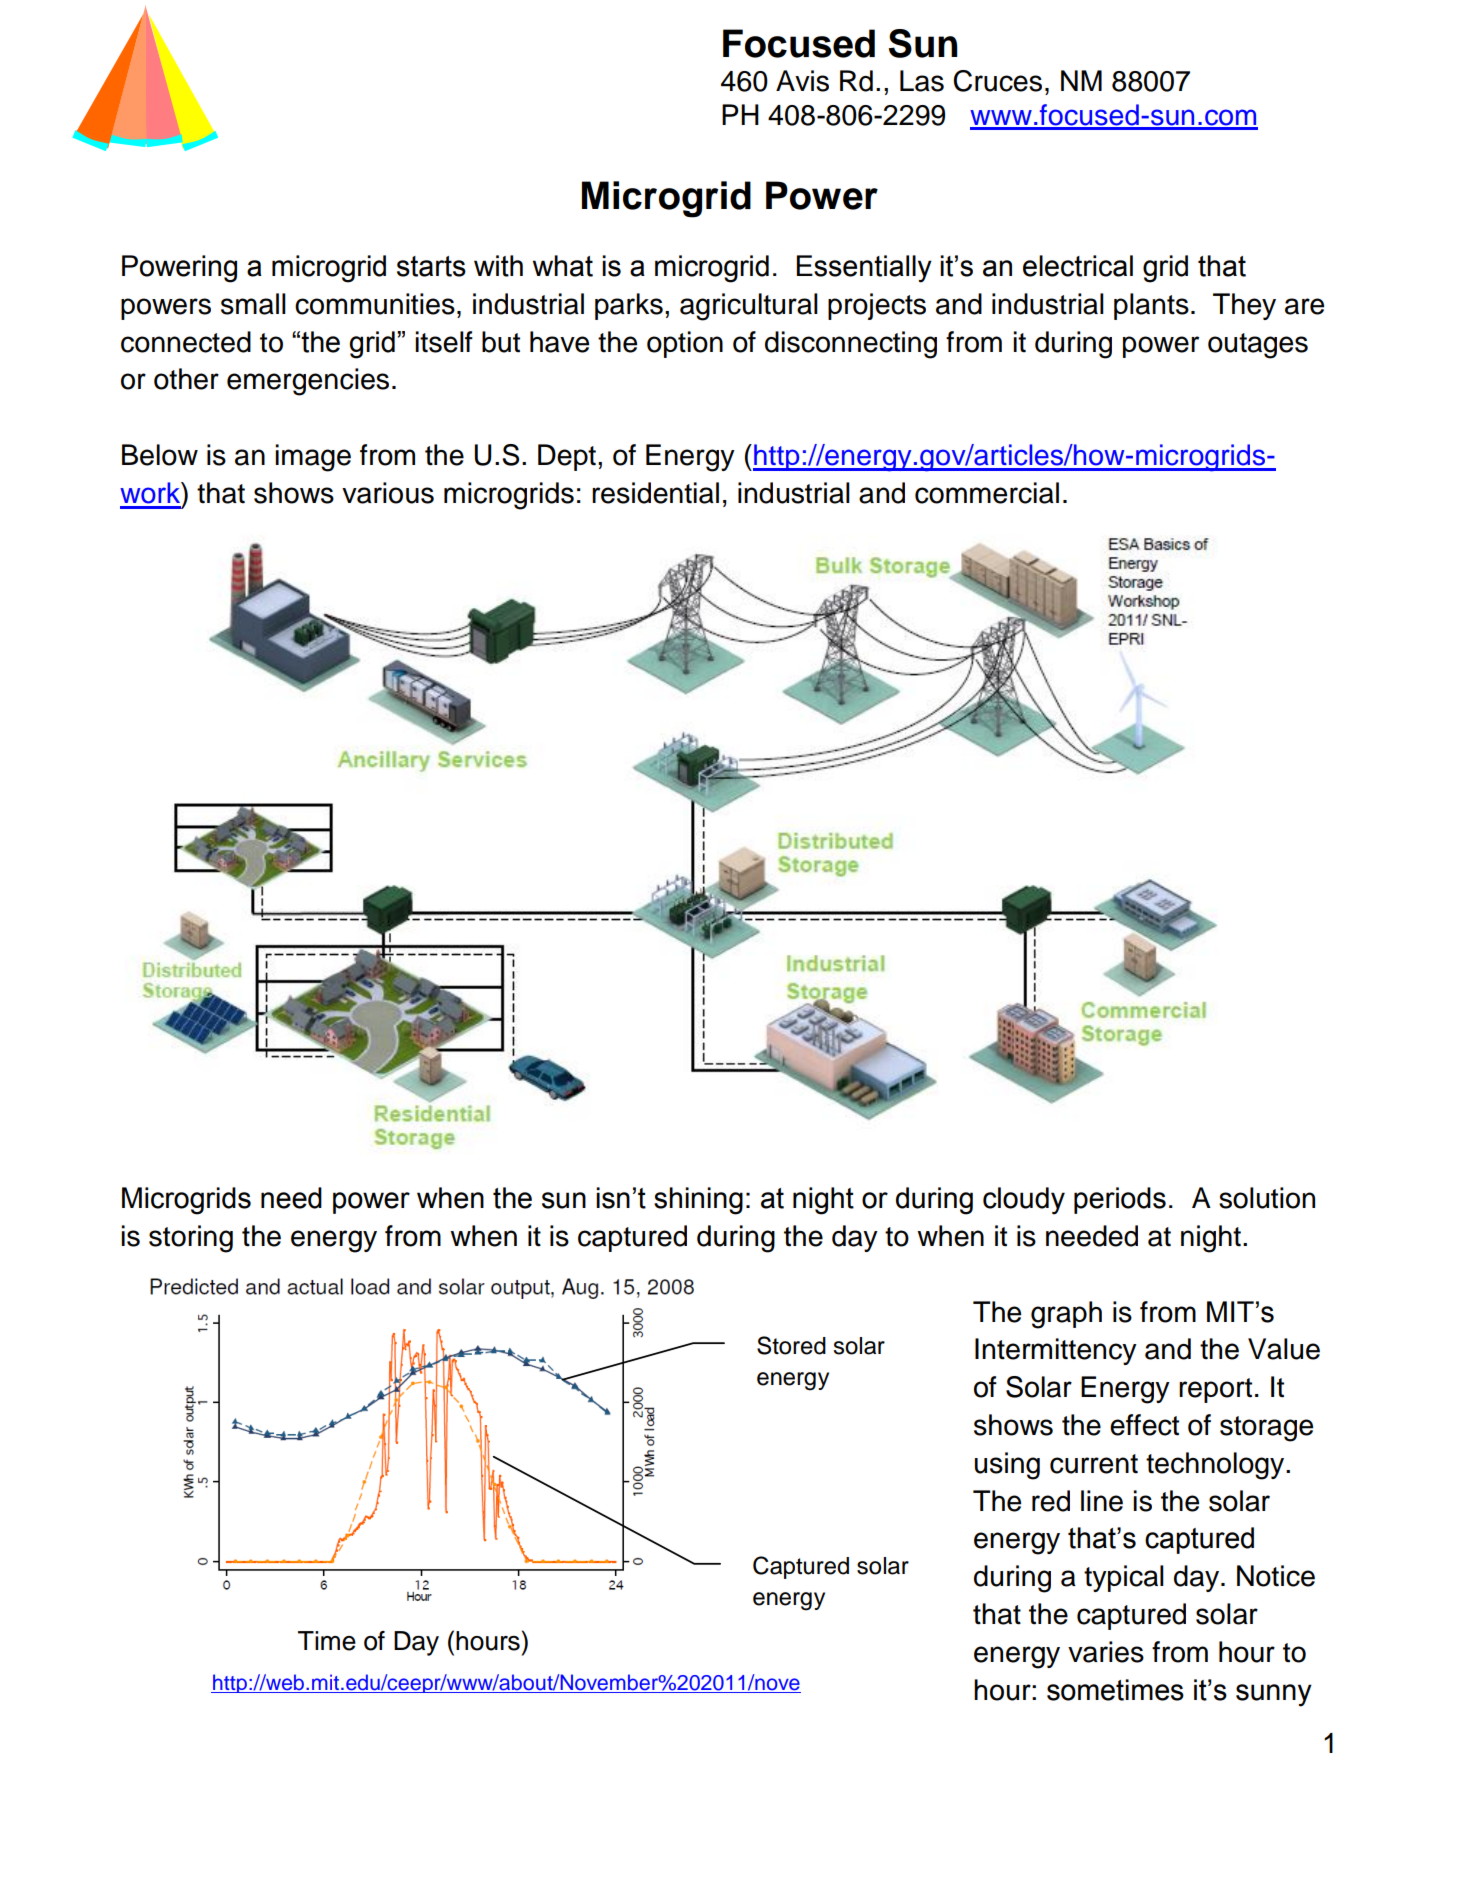 The width and height of the screenshot is (1458, 1887). I want to click on Stored, so click(791, 1345).
